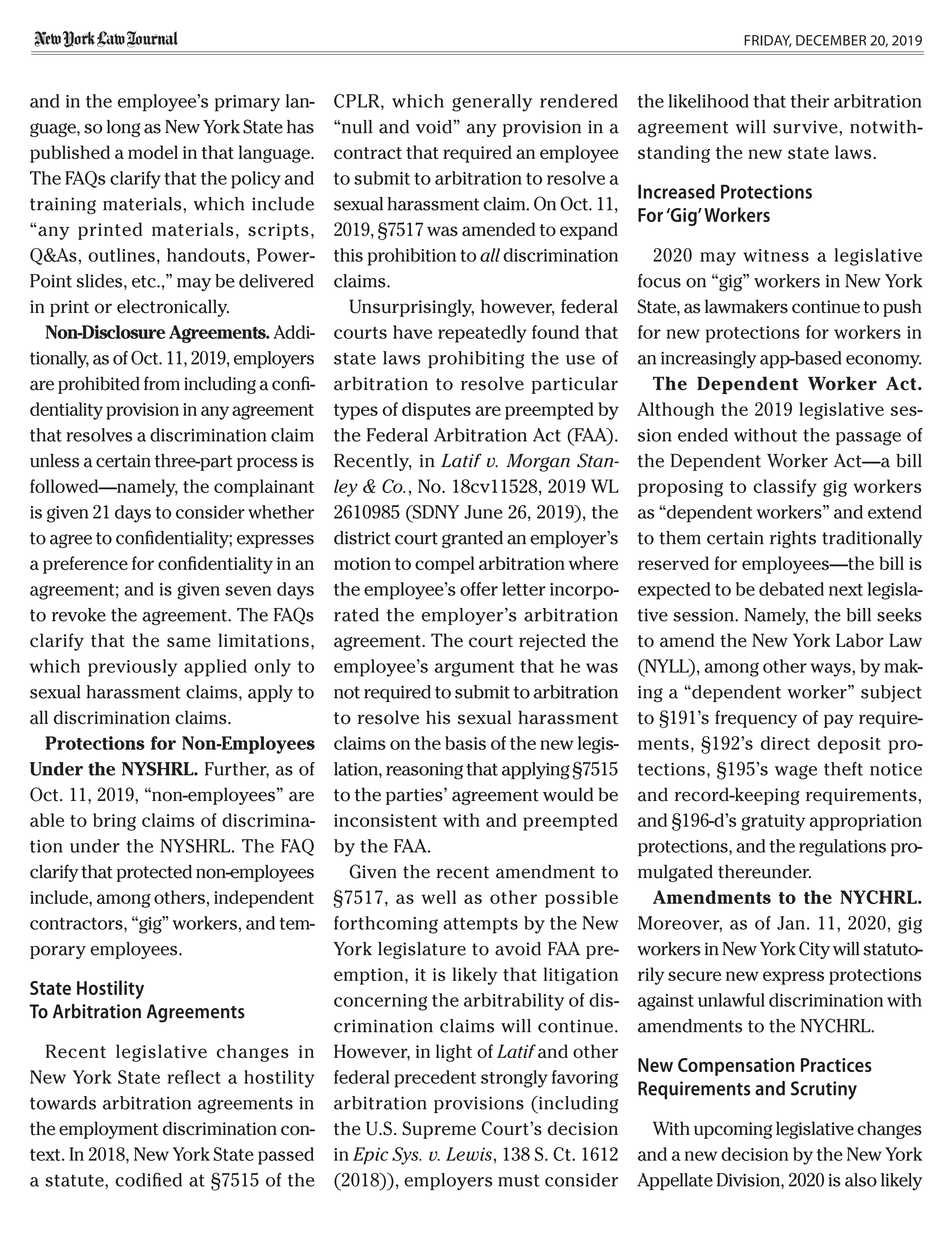  What do you see at coordinates (469, 1154) in the page?
I see `Lewis` at bounding box center [469, 1154].
